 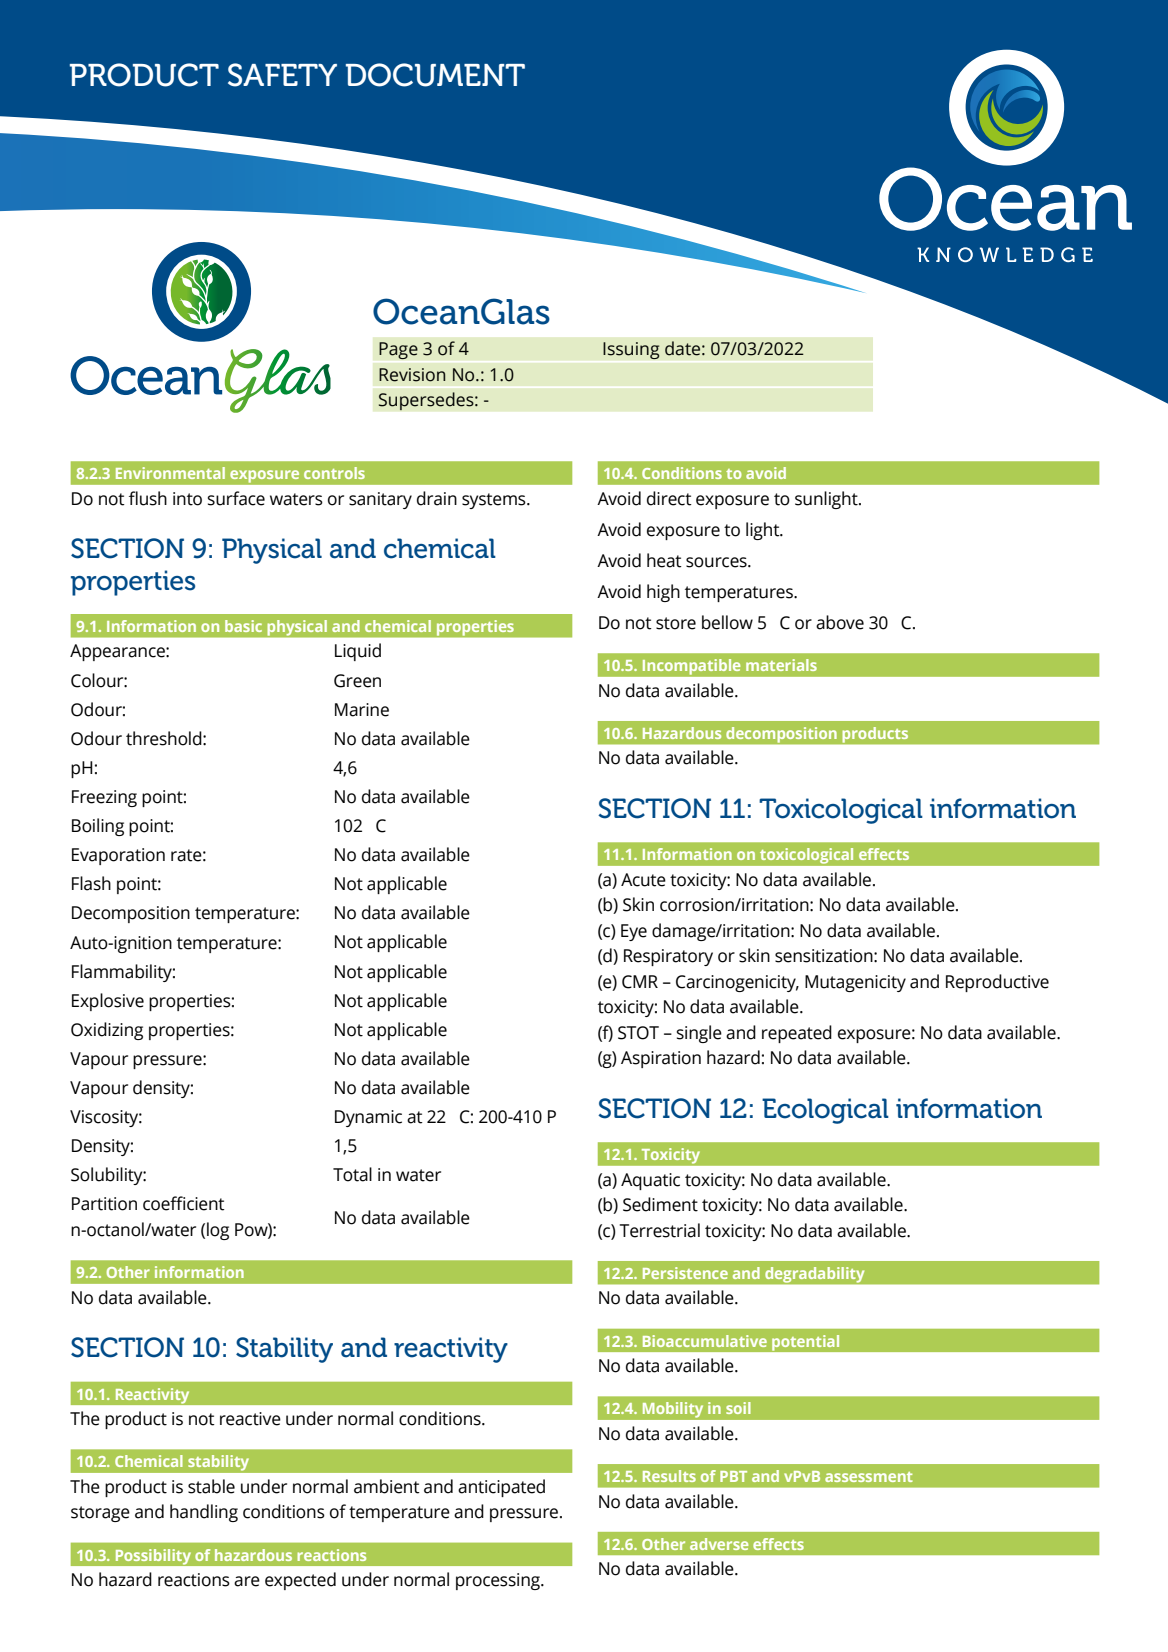 I want to click on Total, so click(x=352, y=1174).
